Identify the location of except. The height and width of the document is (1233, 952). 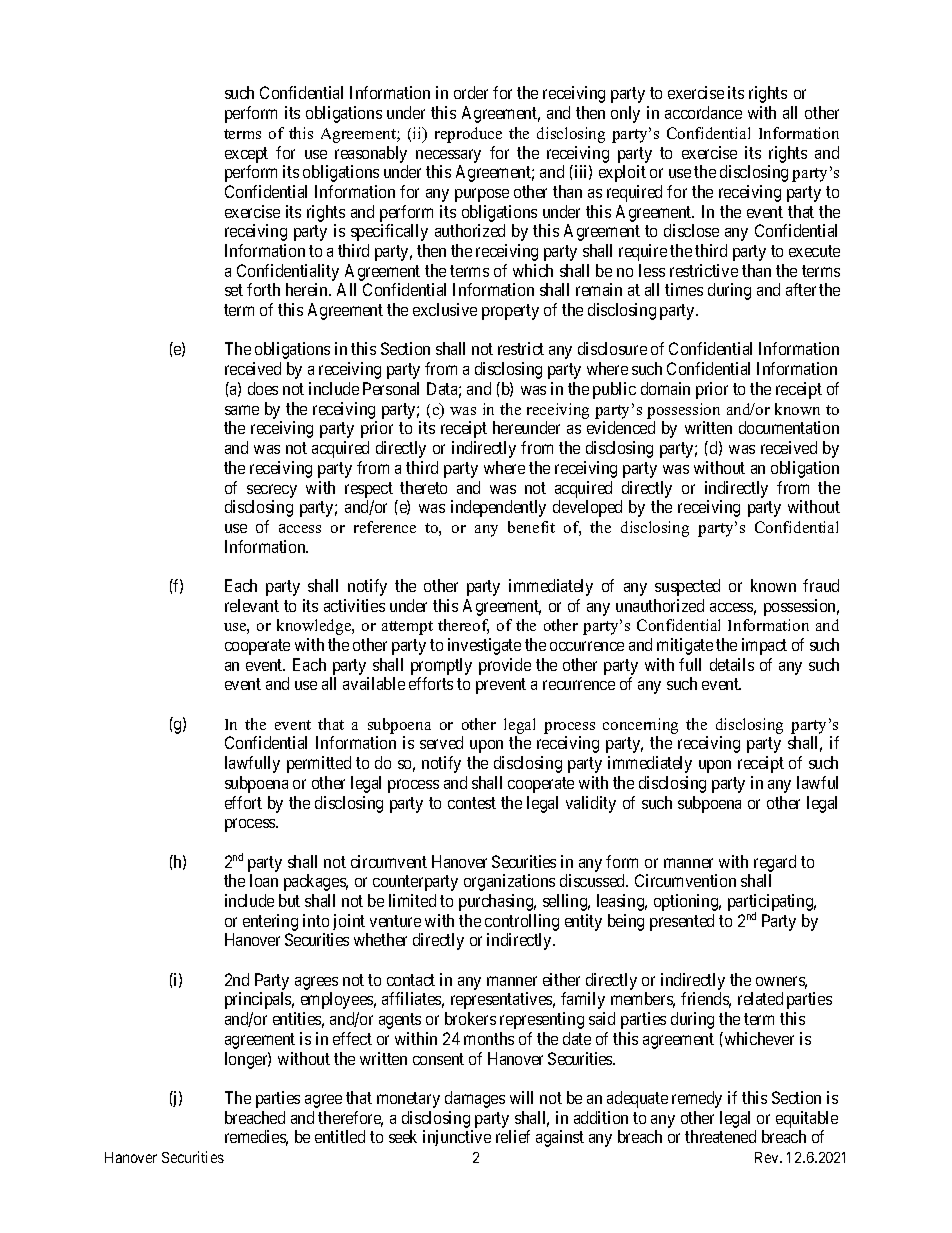
(246, 155).
